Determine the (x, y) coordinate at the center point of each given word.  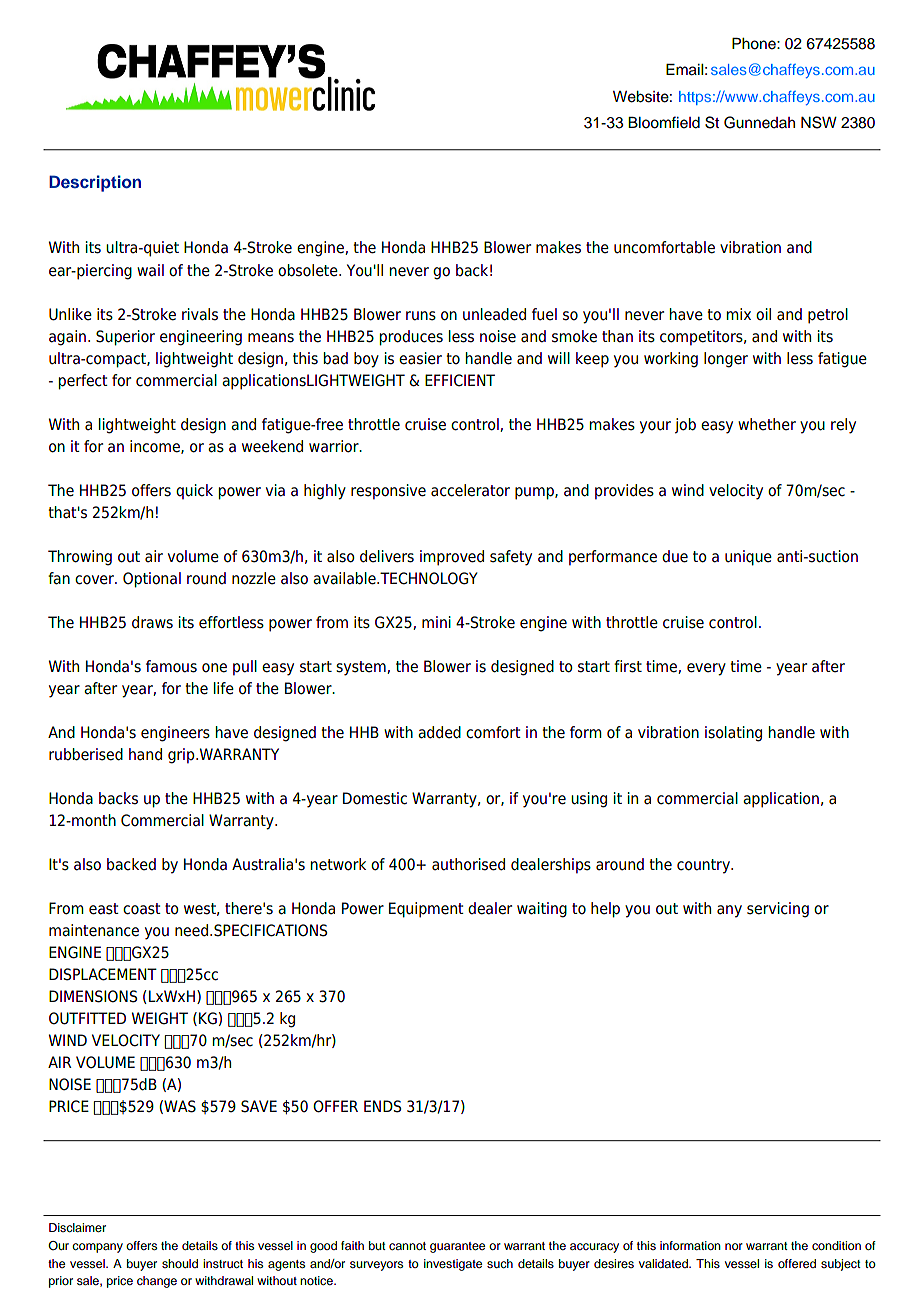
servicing (778, 910)
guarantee (457, 1247)
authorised (468, 864)
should (180, 1263)
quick (194, 491)
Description (95, 183)
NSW (819, 122)
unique (748, 558)
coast (142, 909)
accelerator (470, 490)
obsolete (309, 270)
